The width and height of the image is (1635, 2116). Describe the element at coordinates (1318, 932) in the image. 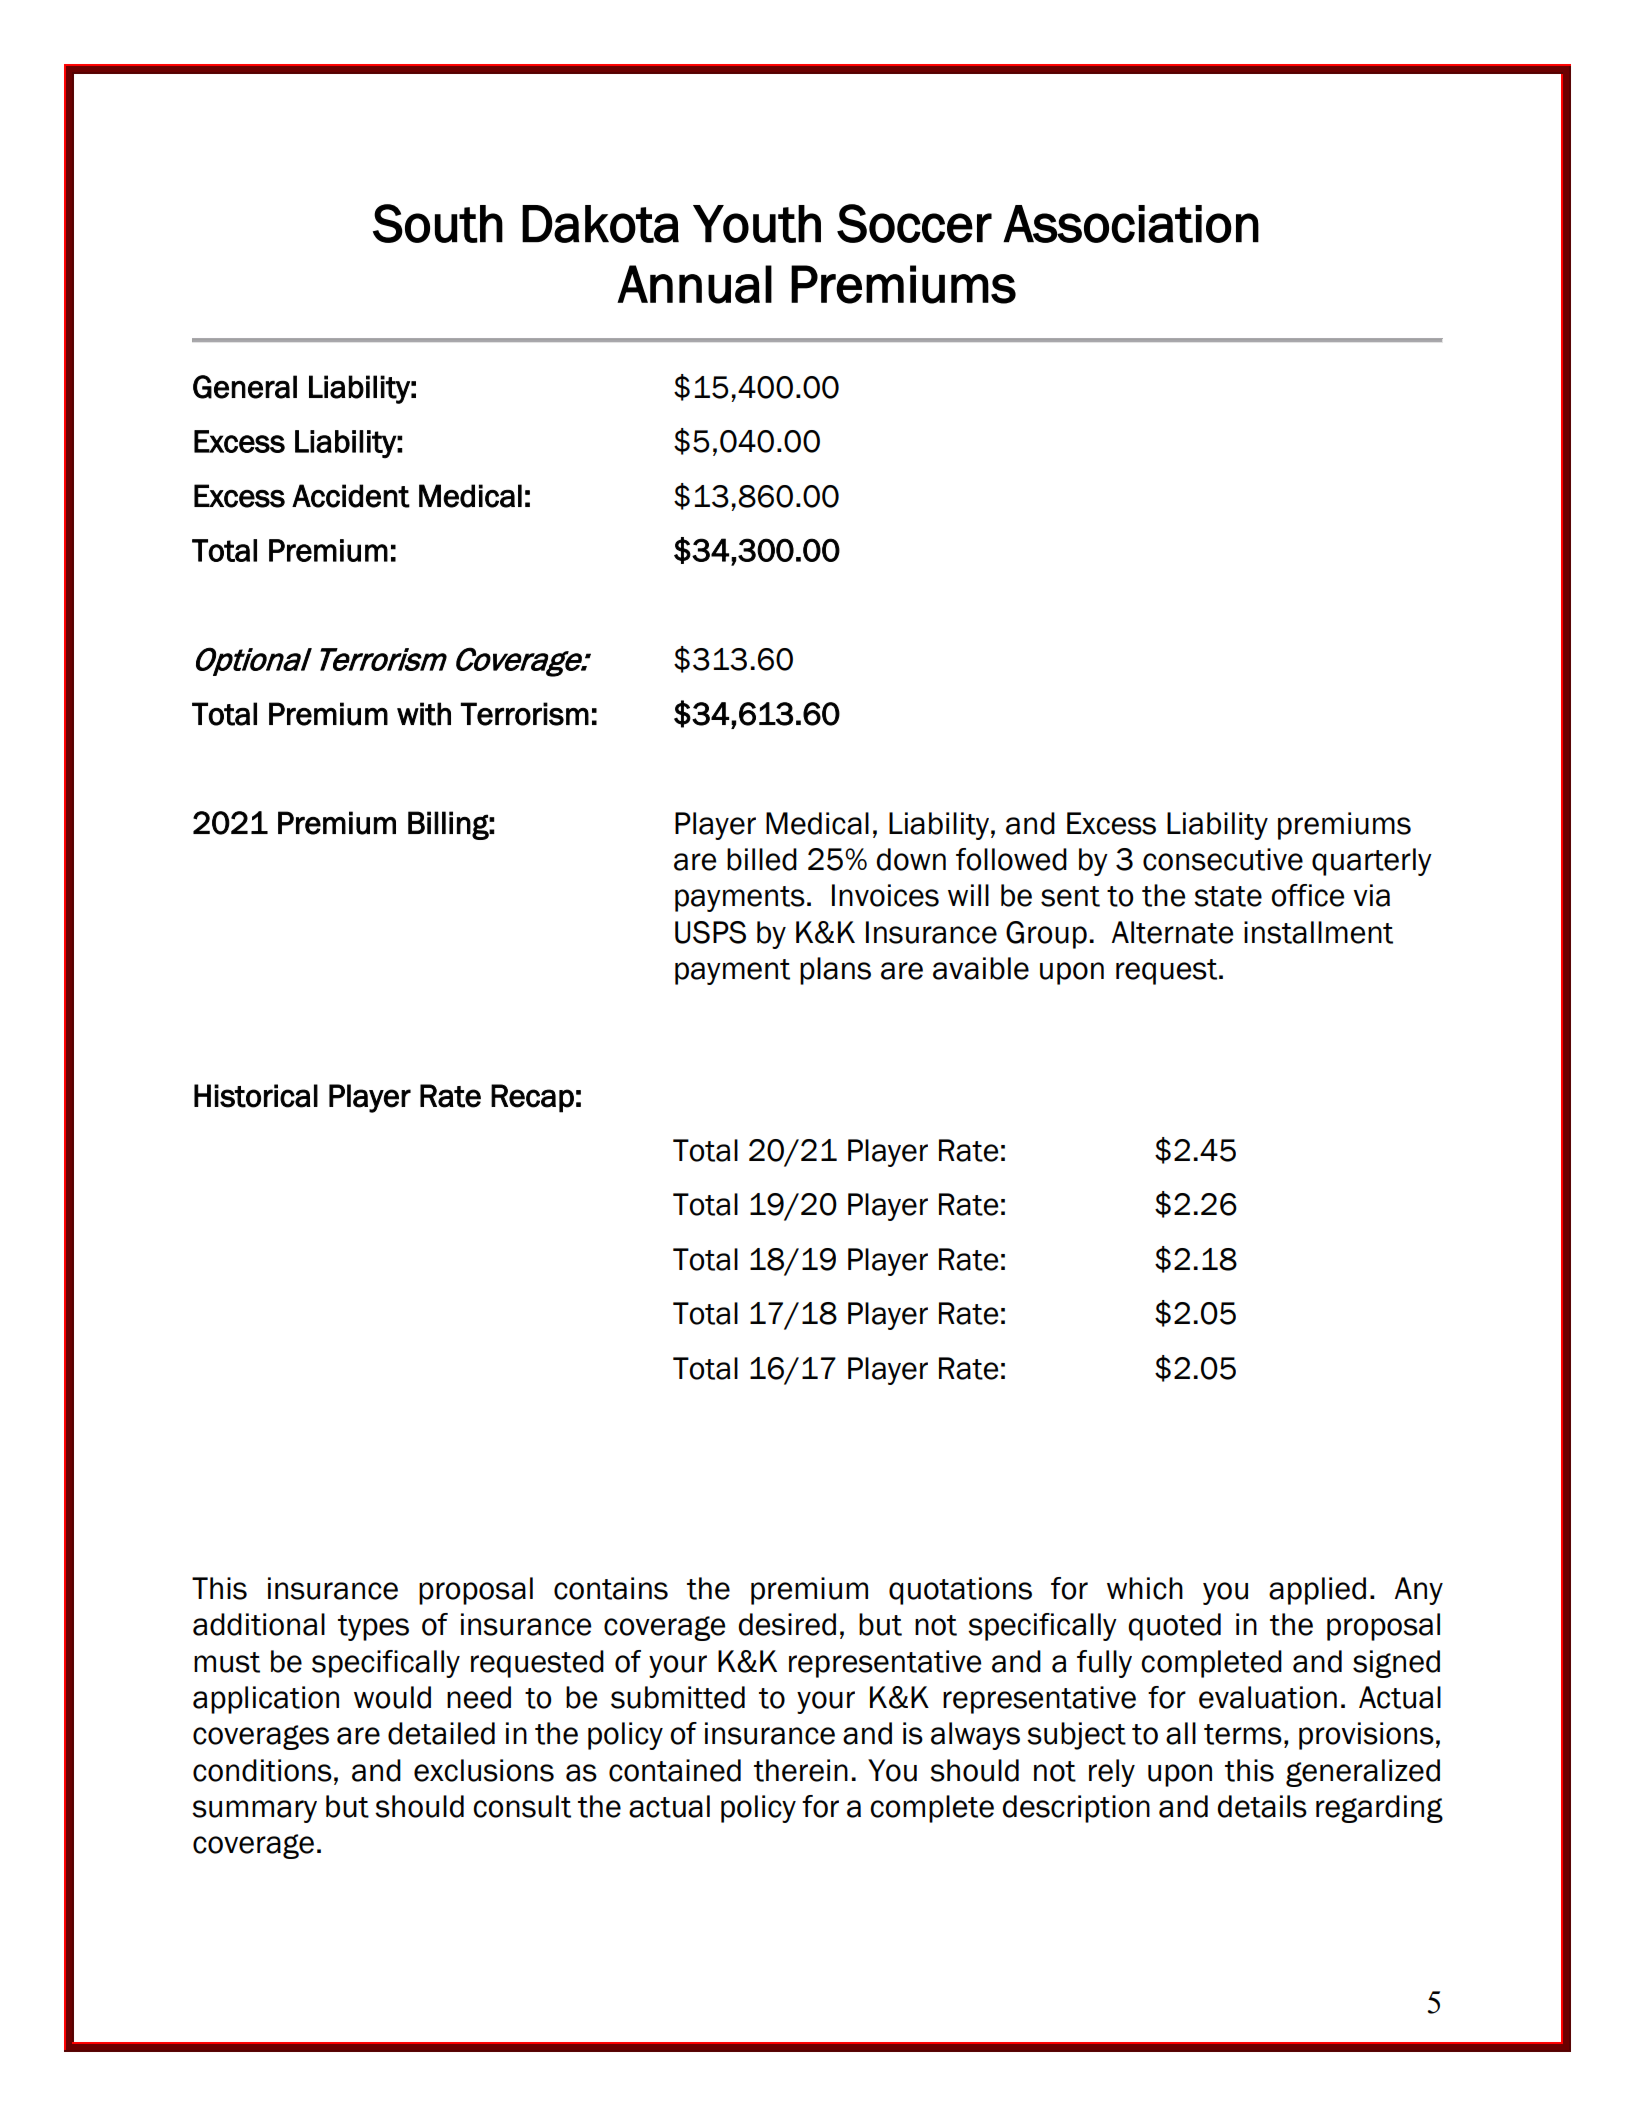

I see `installment` at that location.
